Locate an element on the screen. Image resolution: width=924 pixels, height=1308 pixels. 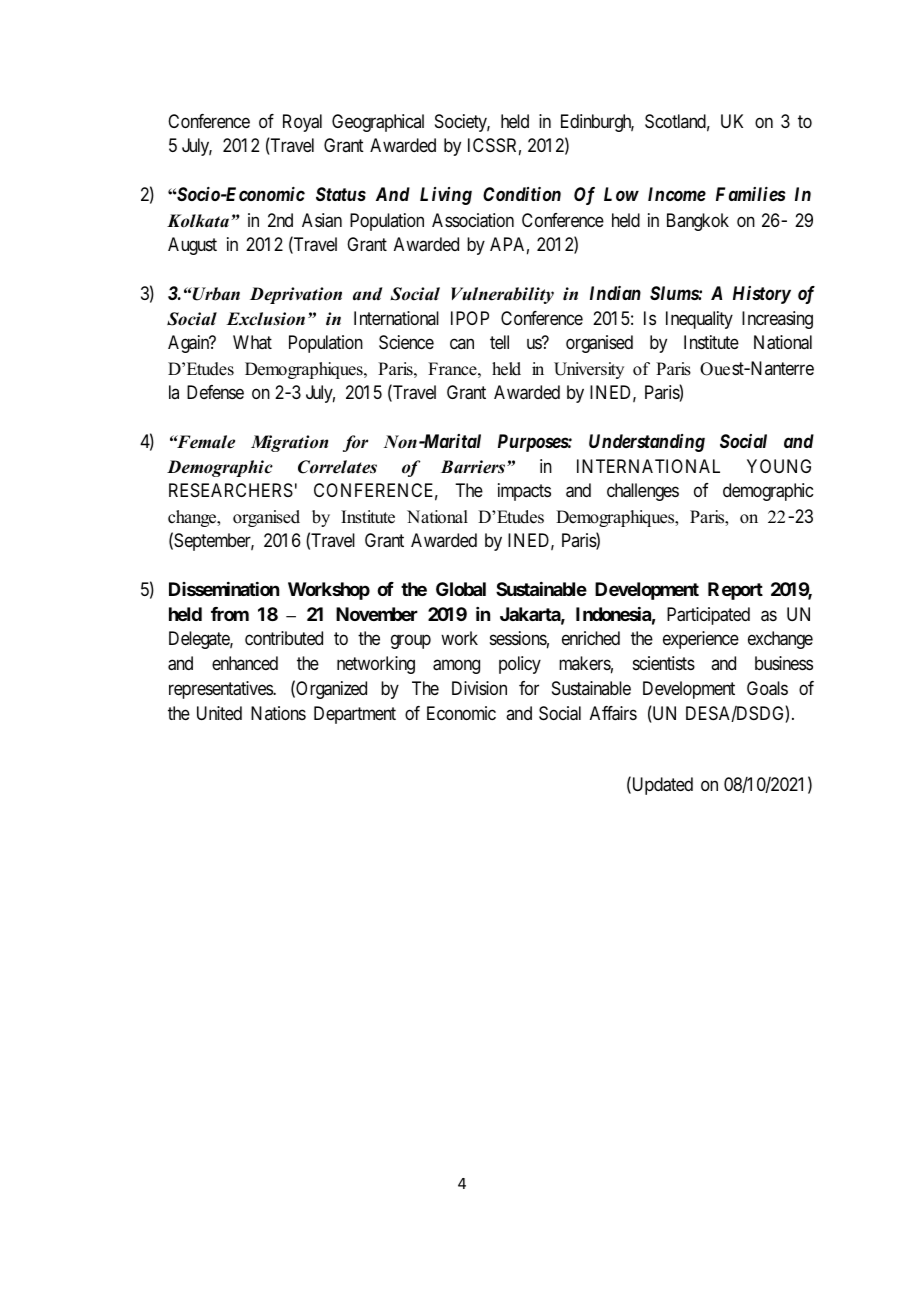
Inequality is located at coordinates (699, 320).
